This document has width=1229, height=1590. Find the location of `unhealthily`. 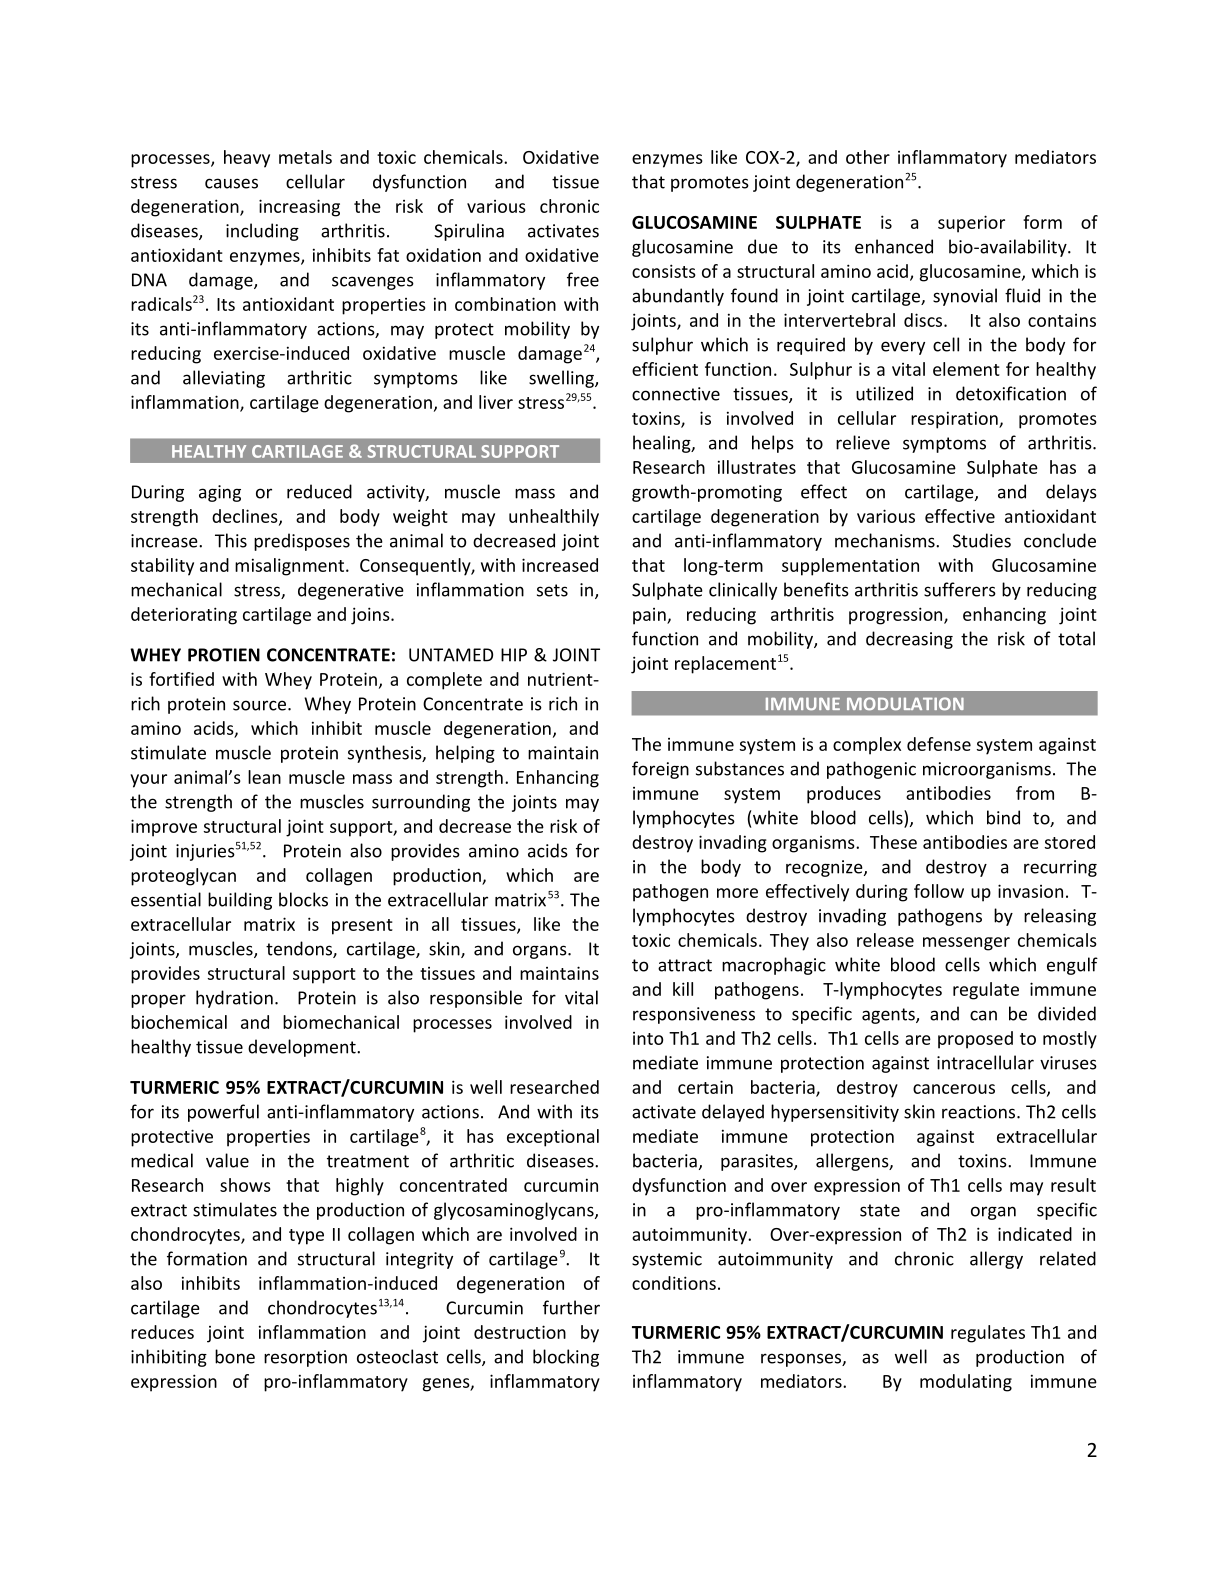

unhealthily is located at coordinates (554, 518).
